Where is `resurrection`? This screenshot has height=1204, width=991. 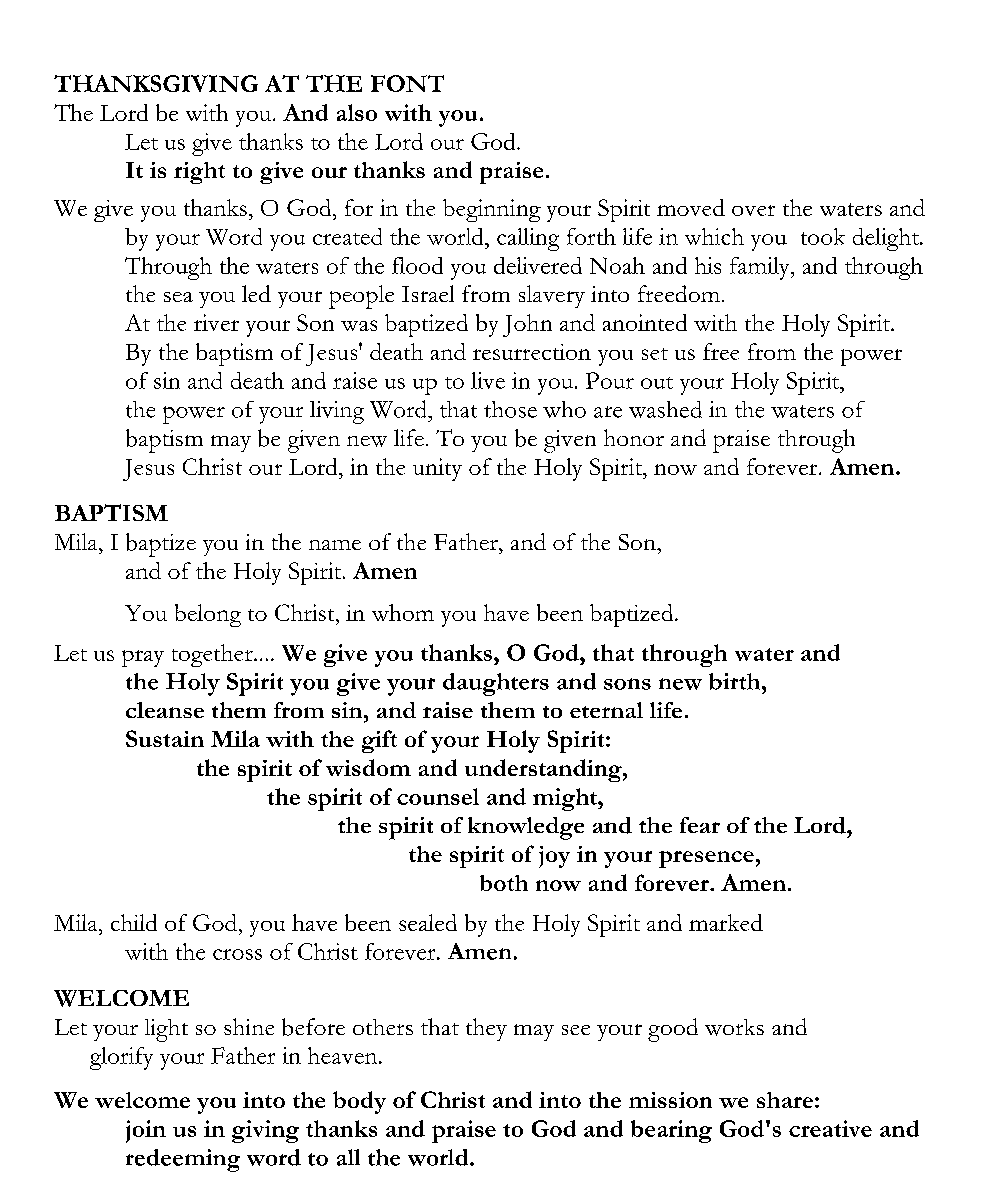 resurrection is located at coordinates (532, 352).
